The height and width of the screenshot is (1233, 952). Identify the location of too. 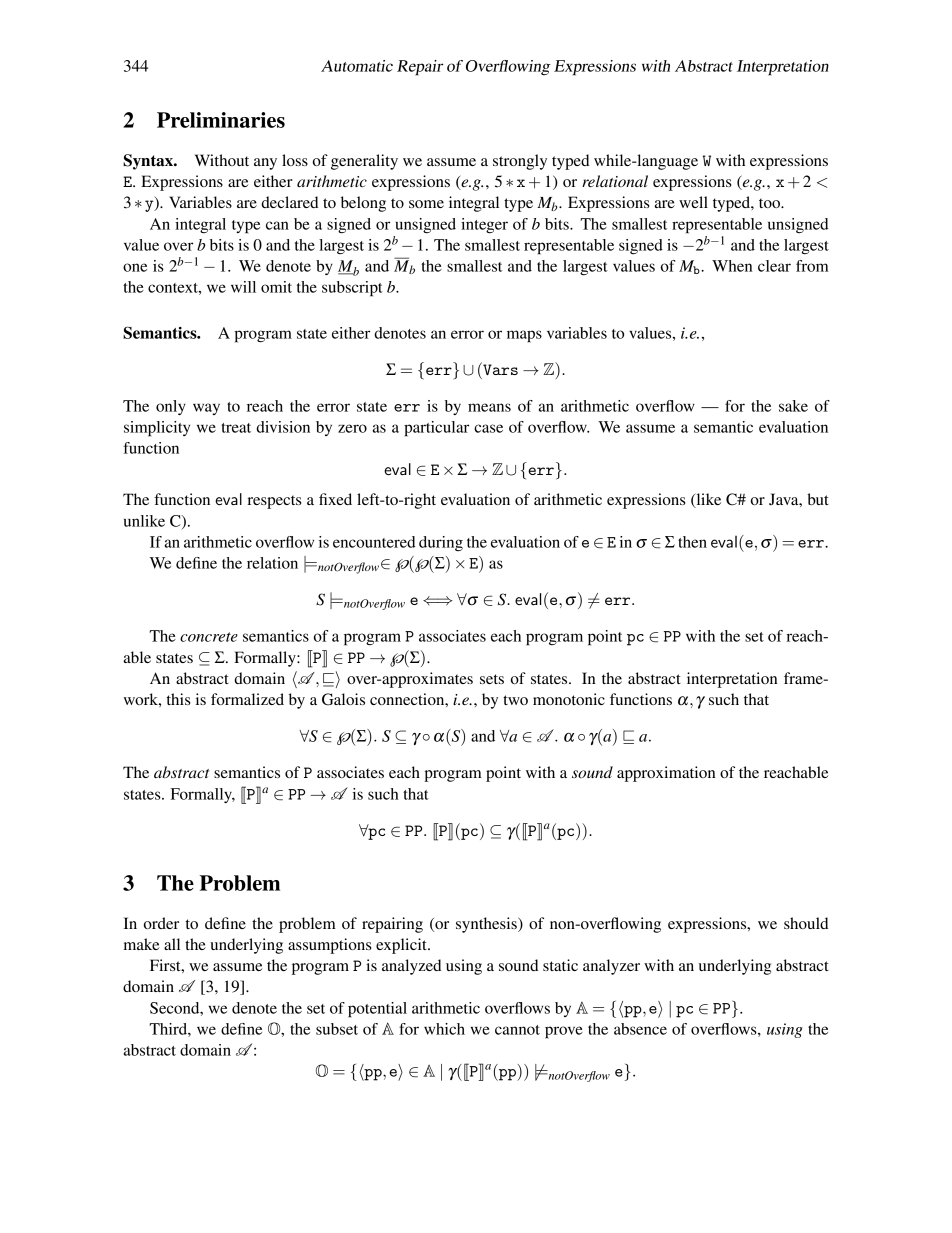
(770, 203).
